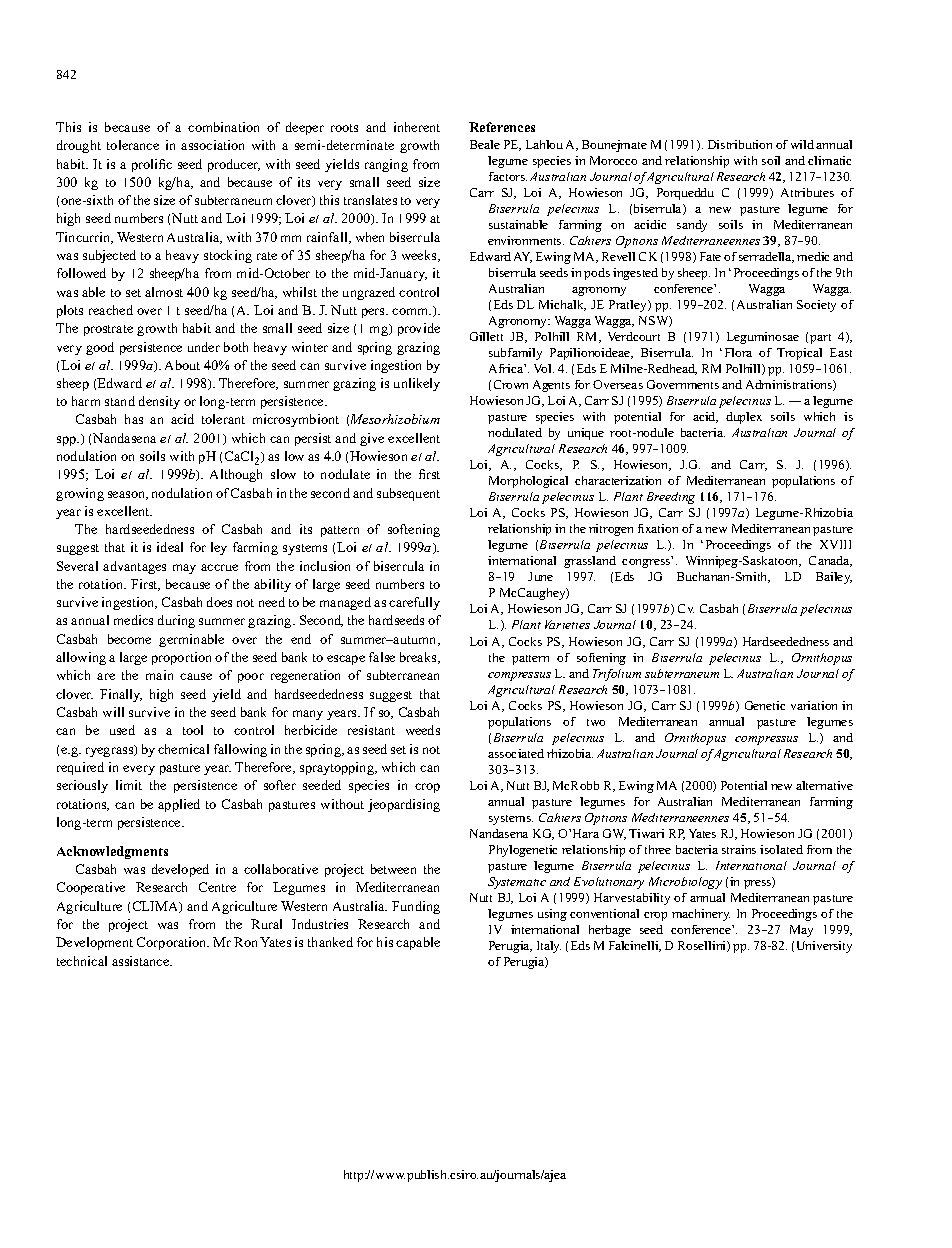 The height and width of the screenshot is (1248, 952). Describe the element at coordinates (485, 144) in the screenshot. I see `Beale` at that location.
